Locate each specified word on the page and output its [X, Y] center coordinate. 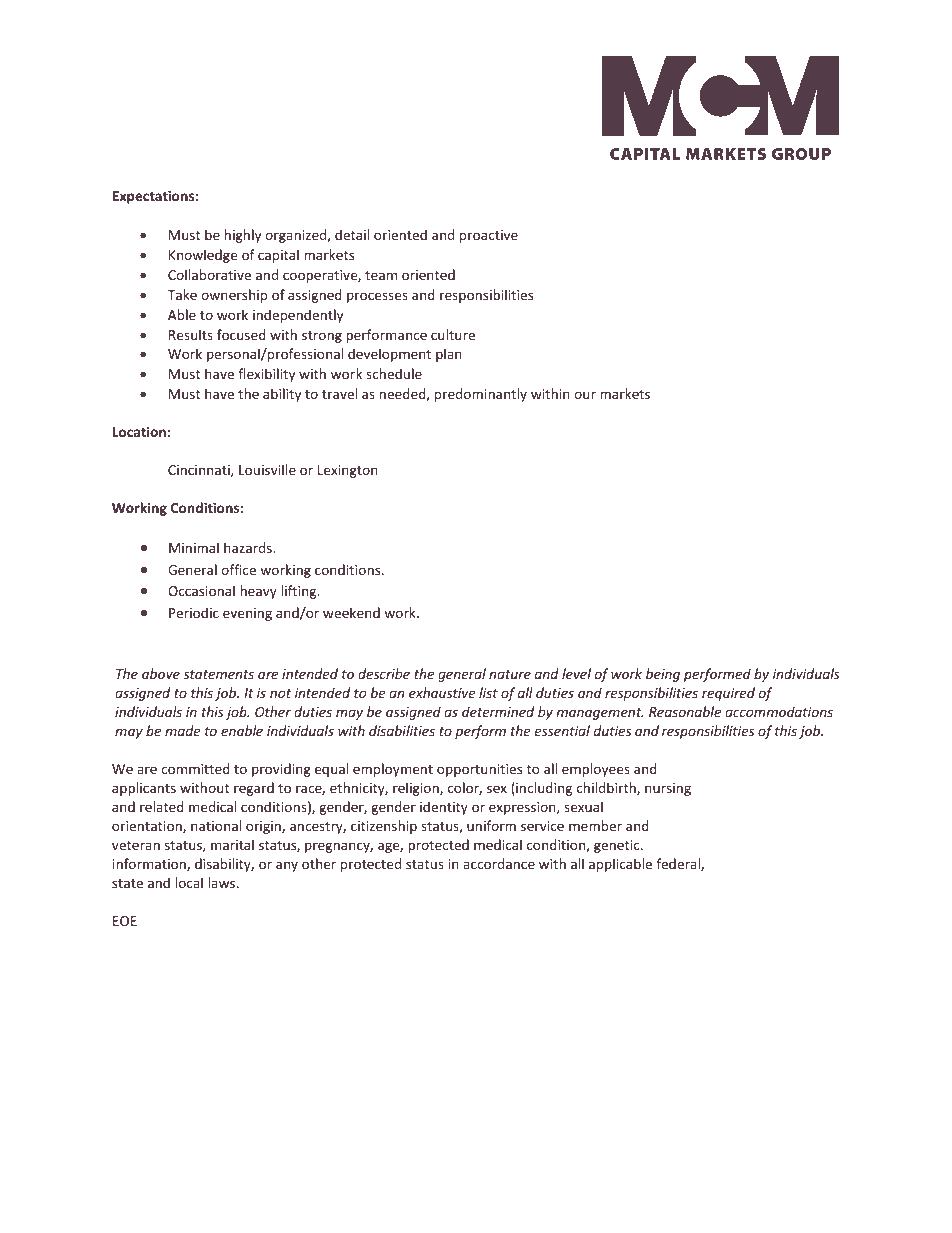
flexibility [266, 375]
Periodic [194, 612]
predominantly [481, 395]
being [663, 675]
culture [453, 334]
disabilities [402, 730]
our [585, 395]
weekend [351, 612]
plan [449, 355]
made [182, 730]
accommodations [779, 711]
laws [223, 882]
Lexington [348, 471]
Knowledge [203, 256]
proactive [489, 236]
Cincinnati [200, 471]
